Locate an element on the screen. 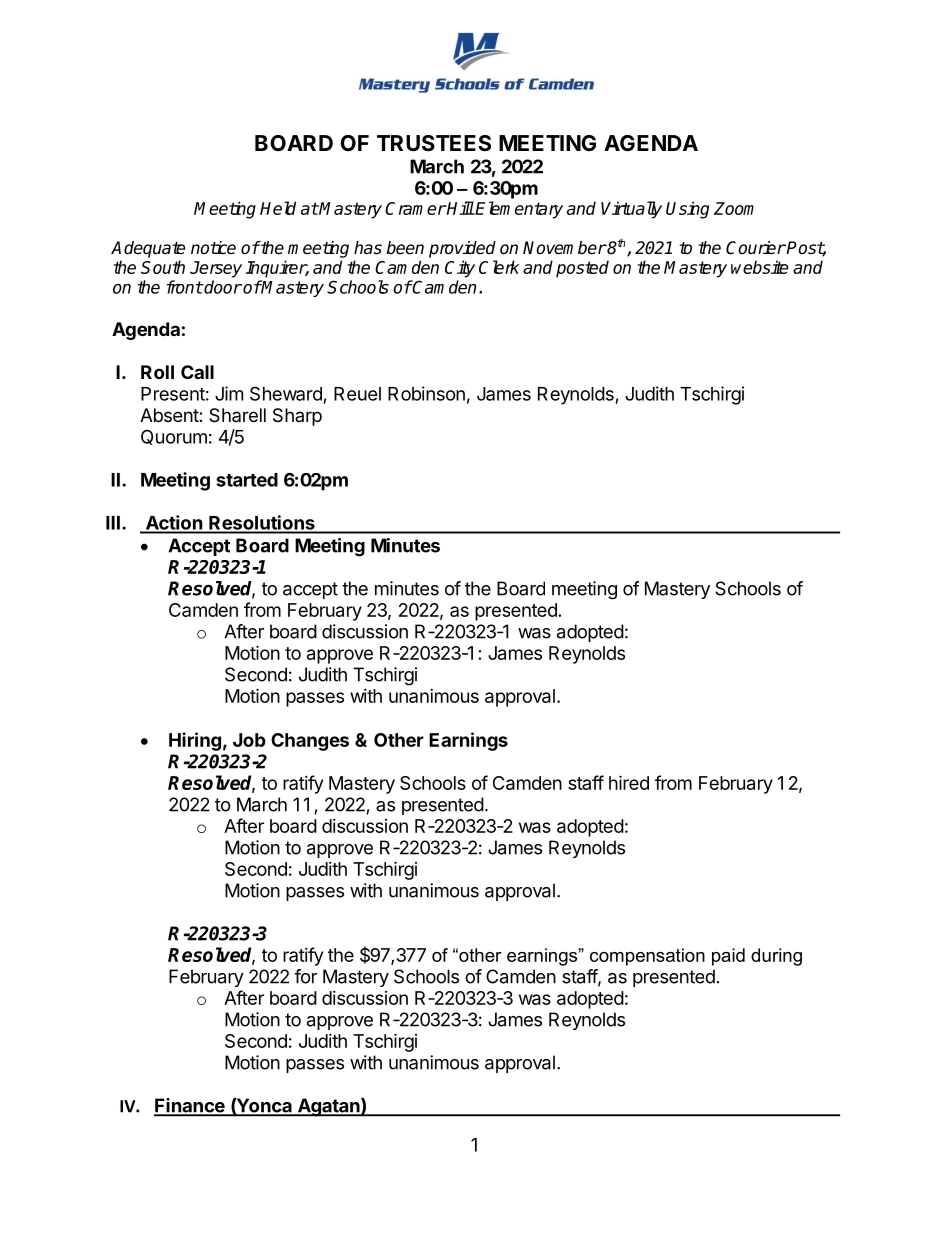 The height and width of the screenshot is (1233, 952). started is located at coordinates (247, 480).
